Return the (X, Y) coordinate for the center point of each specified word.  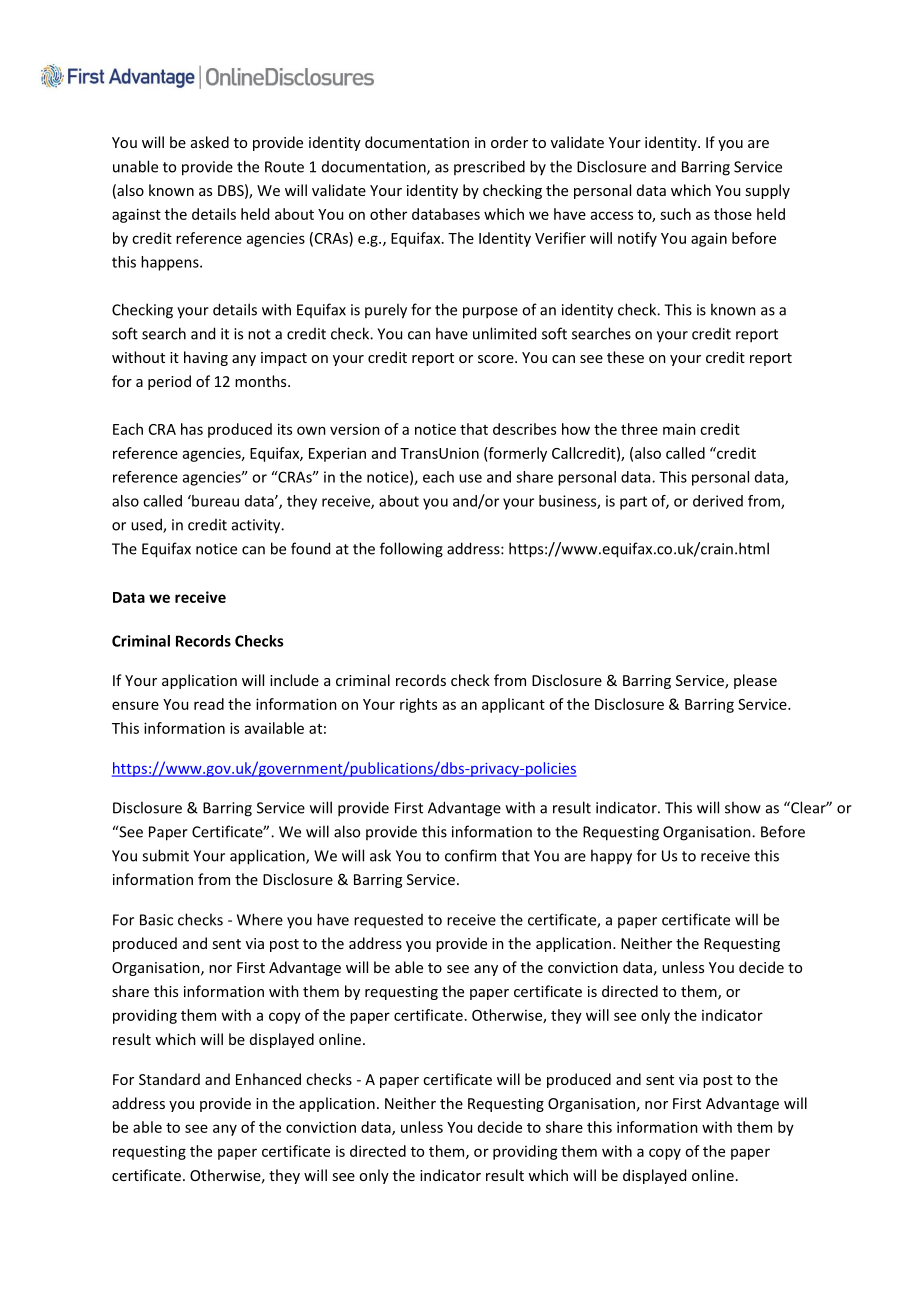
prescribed (489, 167)
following (411, 550)
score (497, 359)
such (675, 214)
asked (210, 142)
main (679, 429)
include (294, 680)
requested (388, 921)
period (169, 382)
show (743, 807)
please (755, 681)
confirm (470, 855)
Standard (169, 1079)
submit (165, 855)
